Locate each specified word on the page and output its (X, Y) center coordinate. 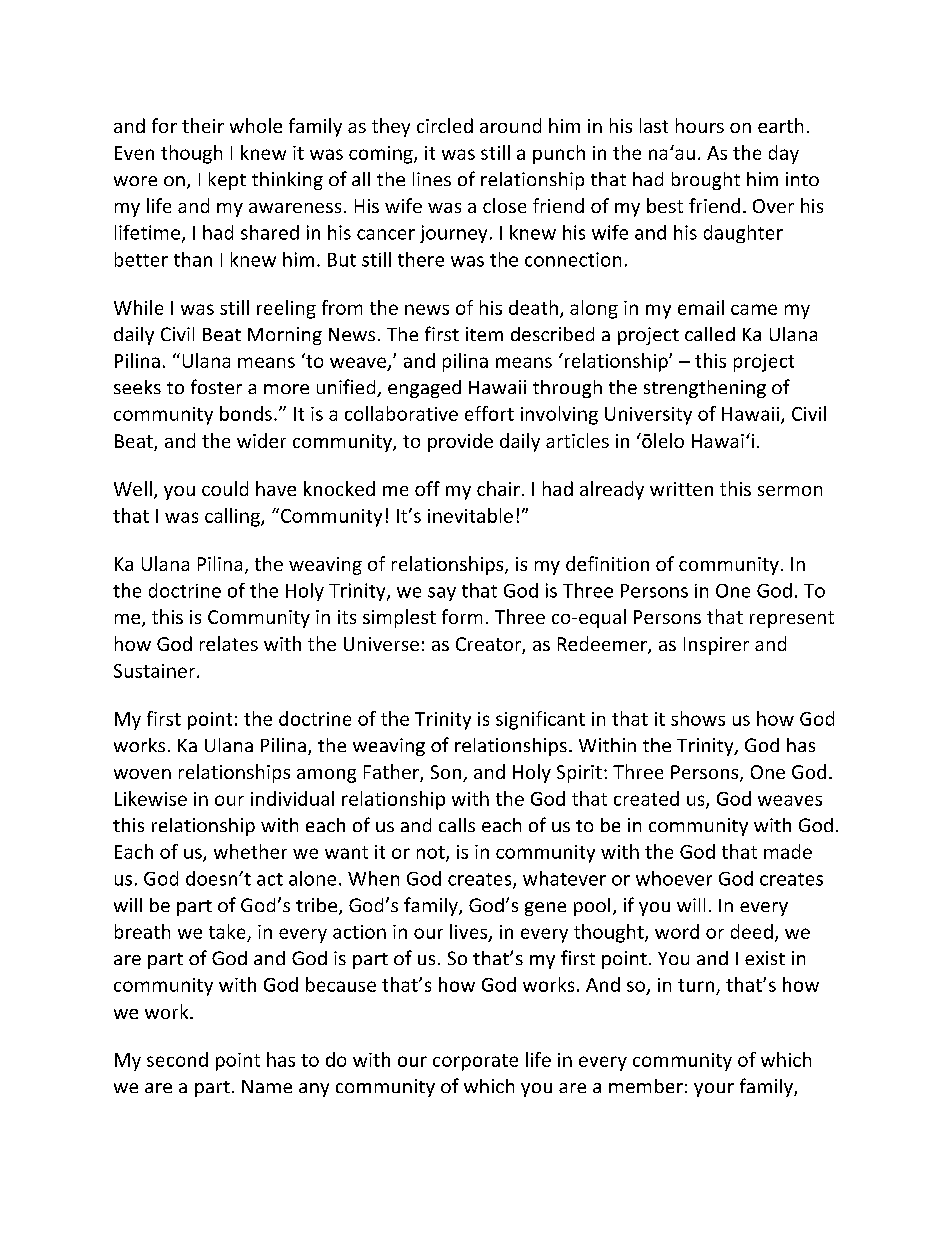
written (681, 489)
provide (460, 442)
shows (698, 718)
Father (392, 773)
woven (142, 774)
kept (227, 181)
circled (445, 125)
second (177, 1059)
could (225, 488)
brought (706, 181)
